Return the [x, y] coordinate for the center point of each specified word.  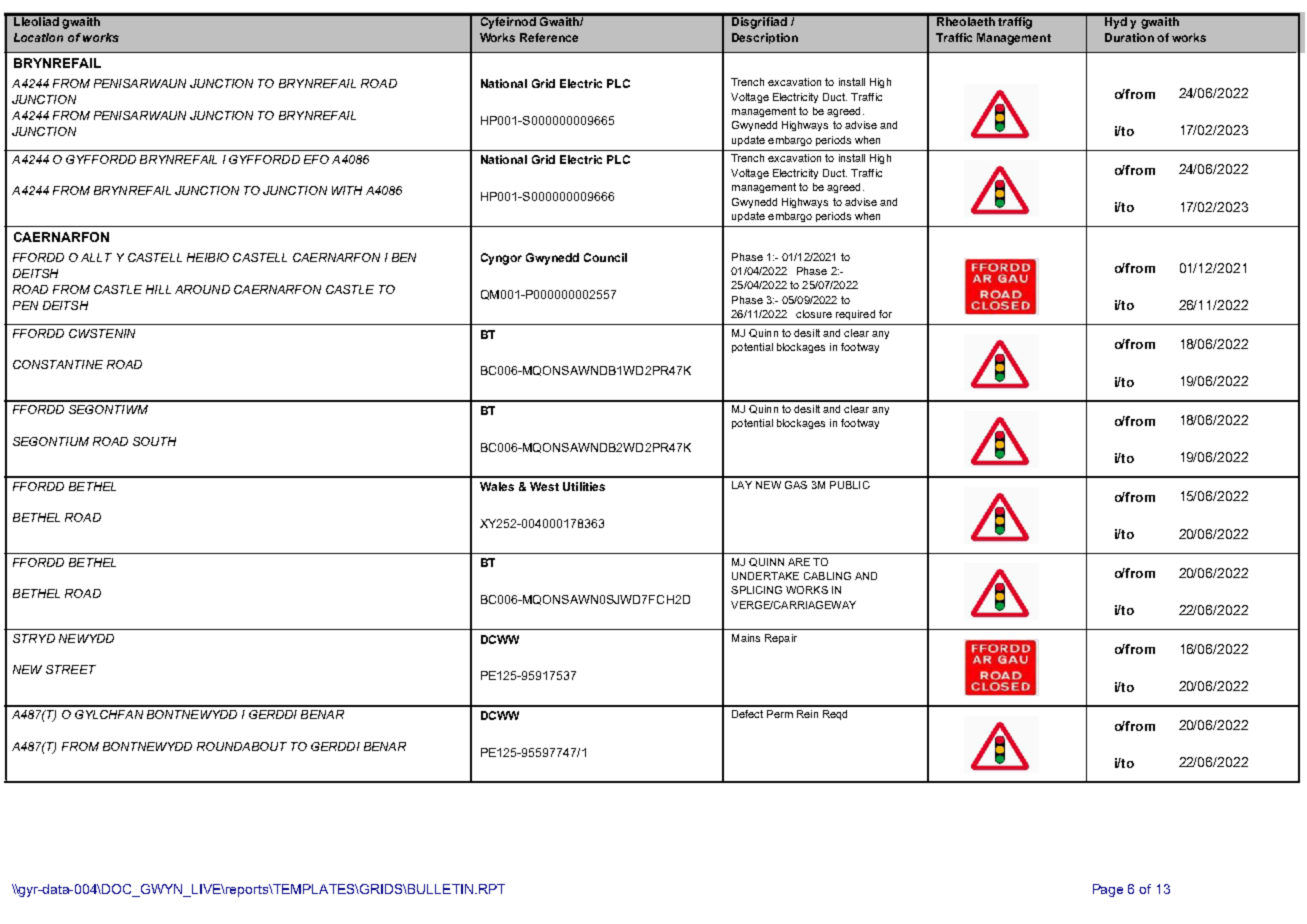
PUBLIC [850, 485]
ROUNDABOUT [242, 746]
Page [1108, 890]
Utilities [584, 486]
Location [38, 37]
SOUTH [154, 441]
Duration [1129, 37]
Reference [549, 37]
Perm [780, 714]
